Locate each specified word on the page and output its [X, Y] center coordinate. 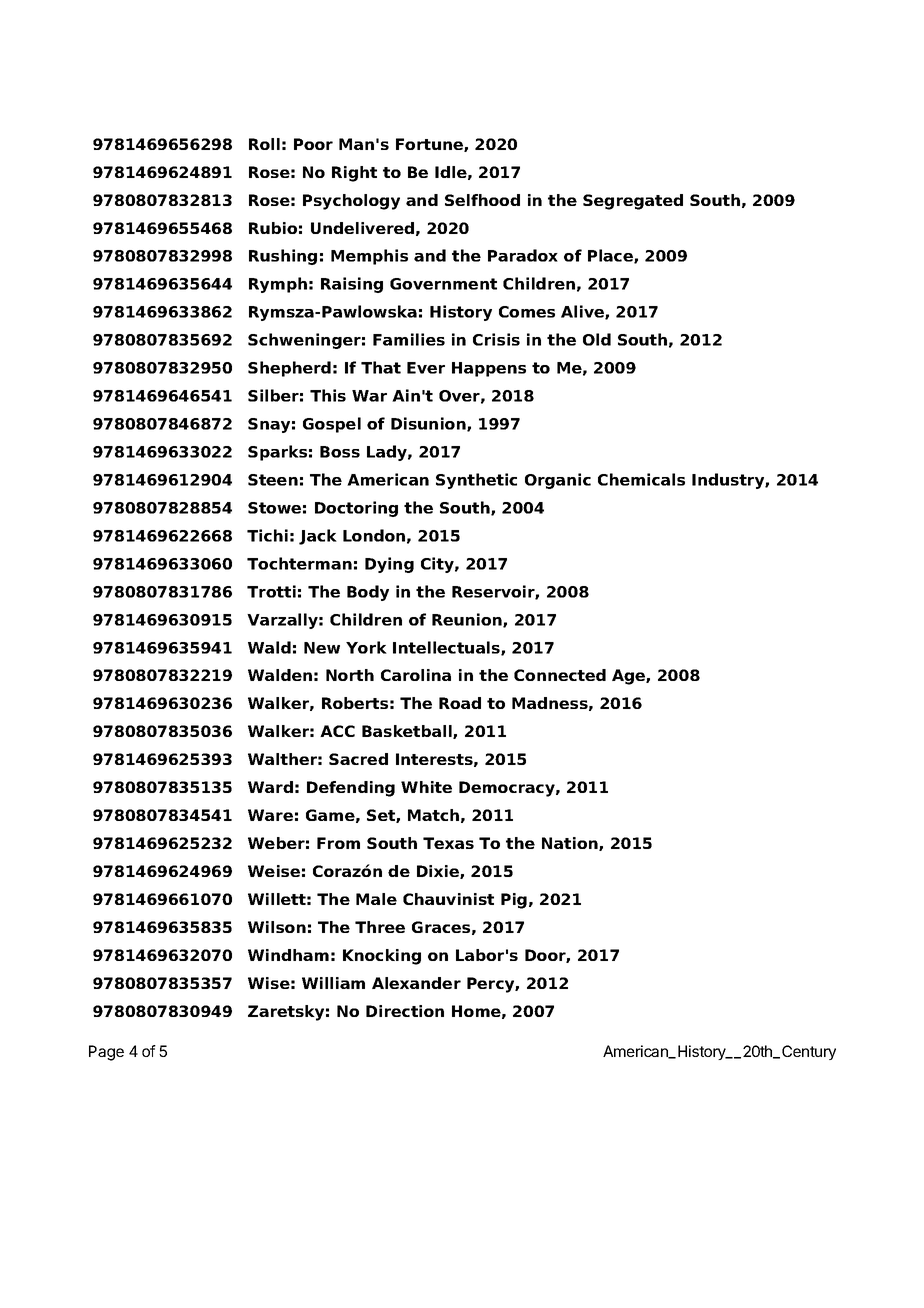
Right [354, 174]
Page [106, 1053]
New [322, 648]
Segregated [633, 202]
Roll [264, 144]
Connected [560, 675]
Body [368, 593]
